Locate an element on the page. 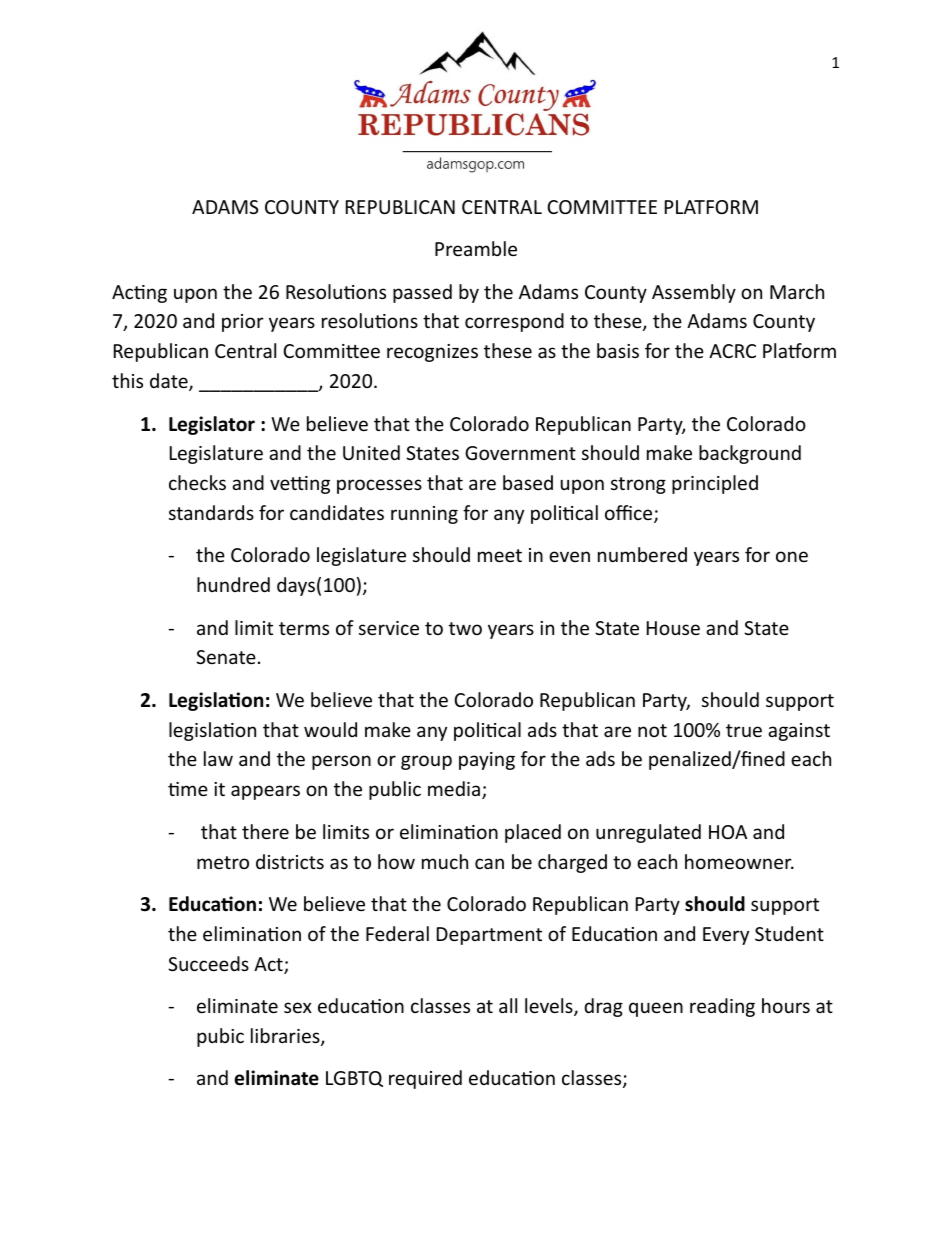 This page has height=1233, width=952. pubic is located at coordinates (220, 1037).
